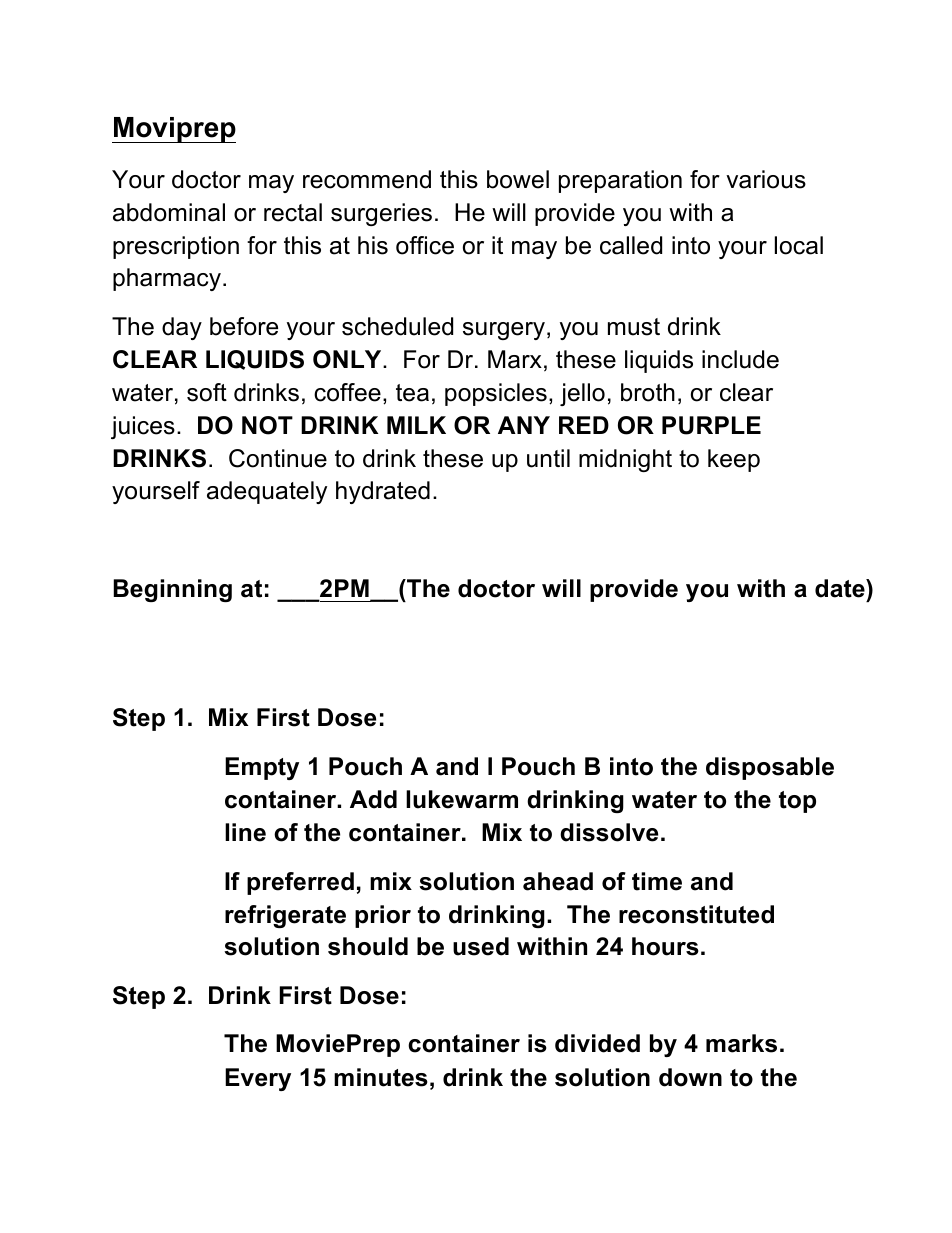 Image resolution: width=952 pixels, height=1233 pixels. I want to click on Beginning, so click(172, 590).
